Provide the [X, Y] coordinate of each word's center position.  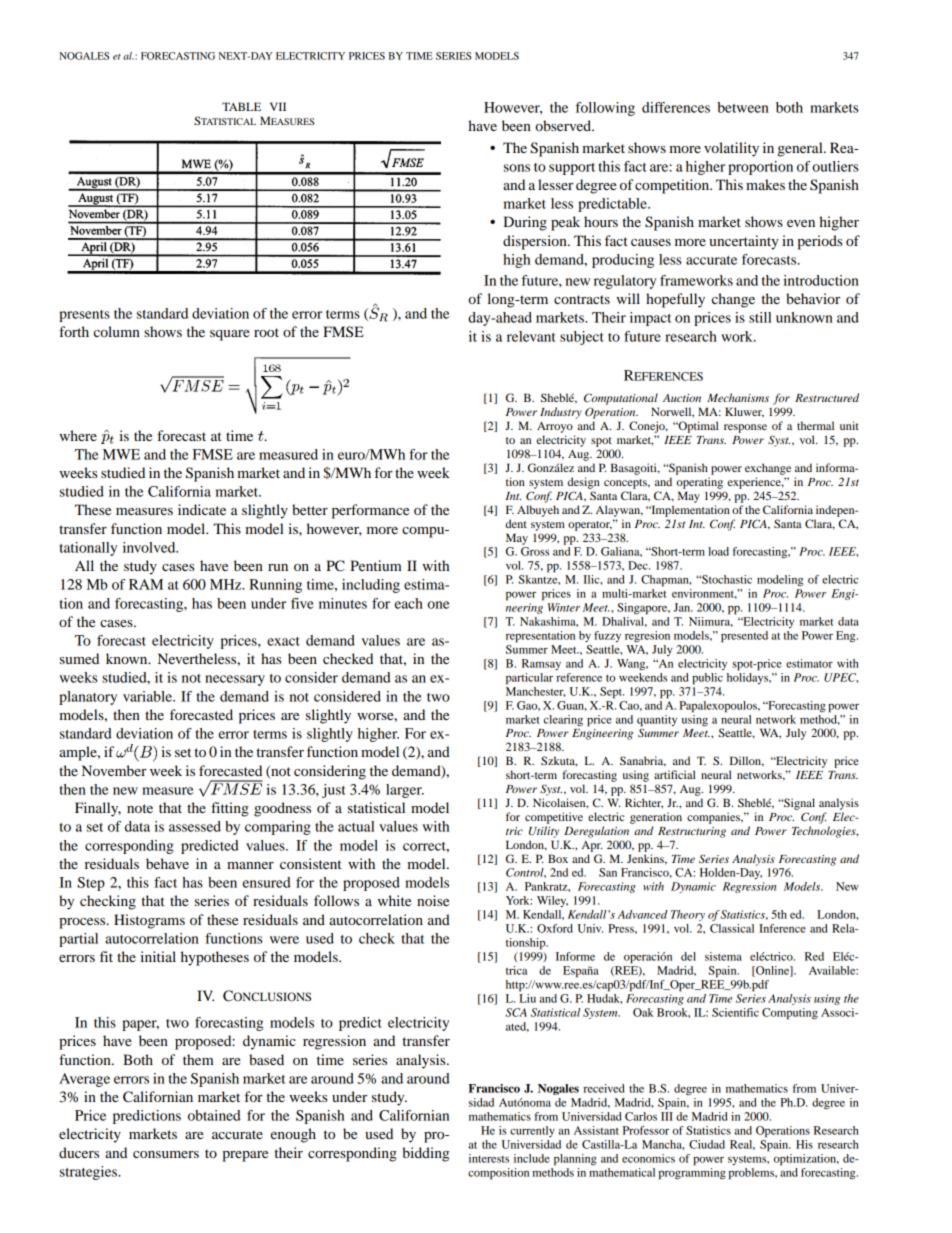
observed [564, 125]
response [745, 428]
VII [278, 106]
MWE [121, 454]
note [140, 808]
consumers [166, 1154]
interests [489, 1158]
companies [714, 818]
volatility [731, 149]
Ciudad [707, 1144]
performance [370, 511]
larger [405, 791]
